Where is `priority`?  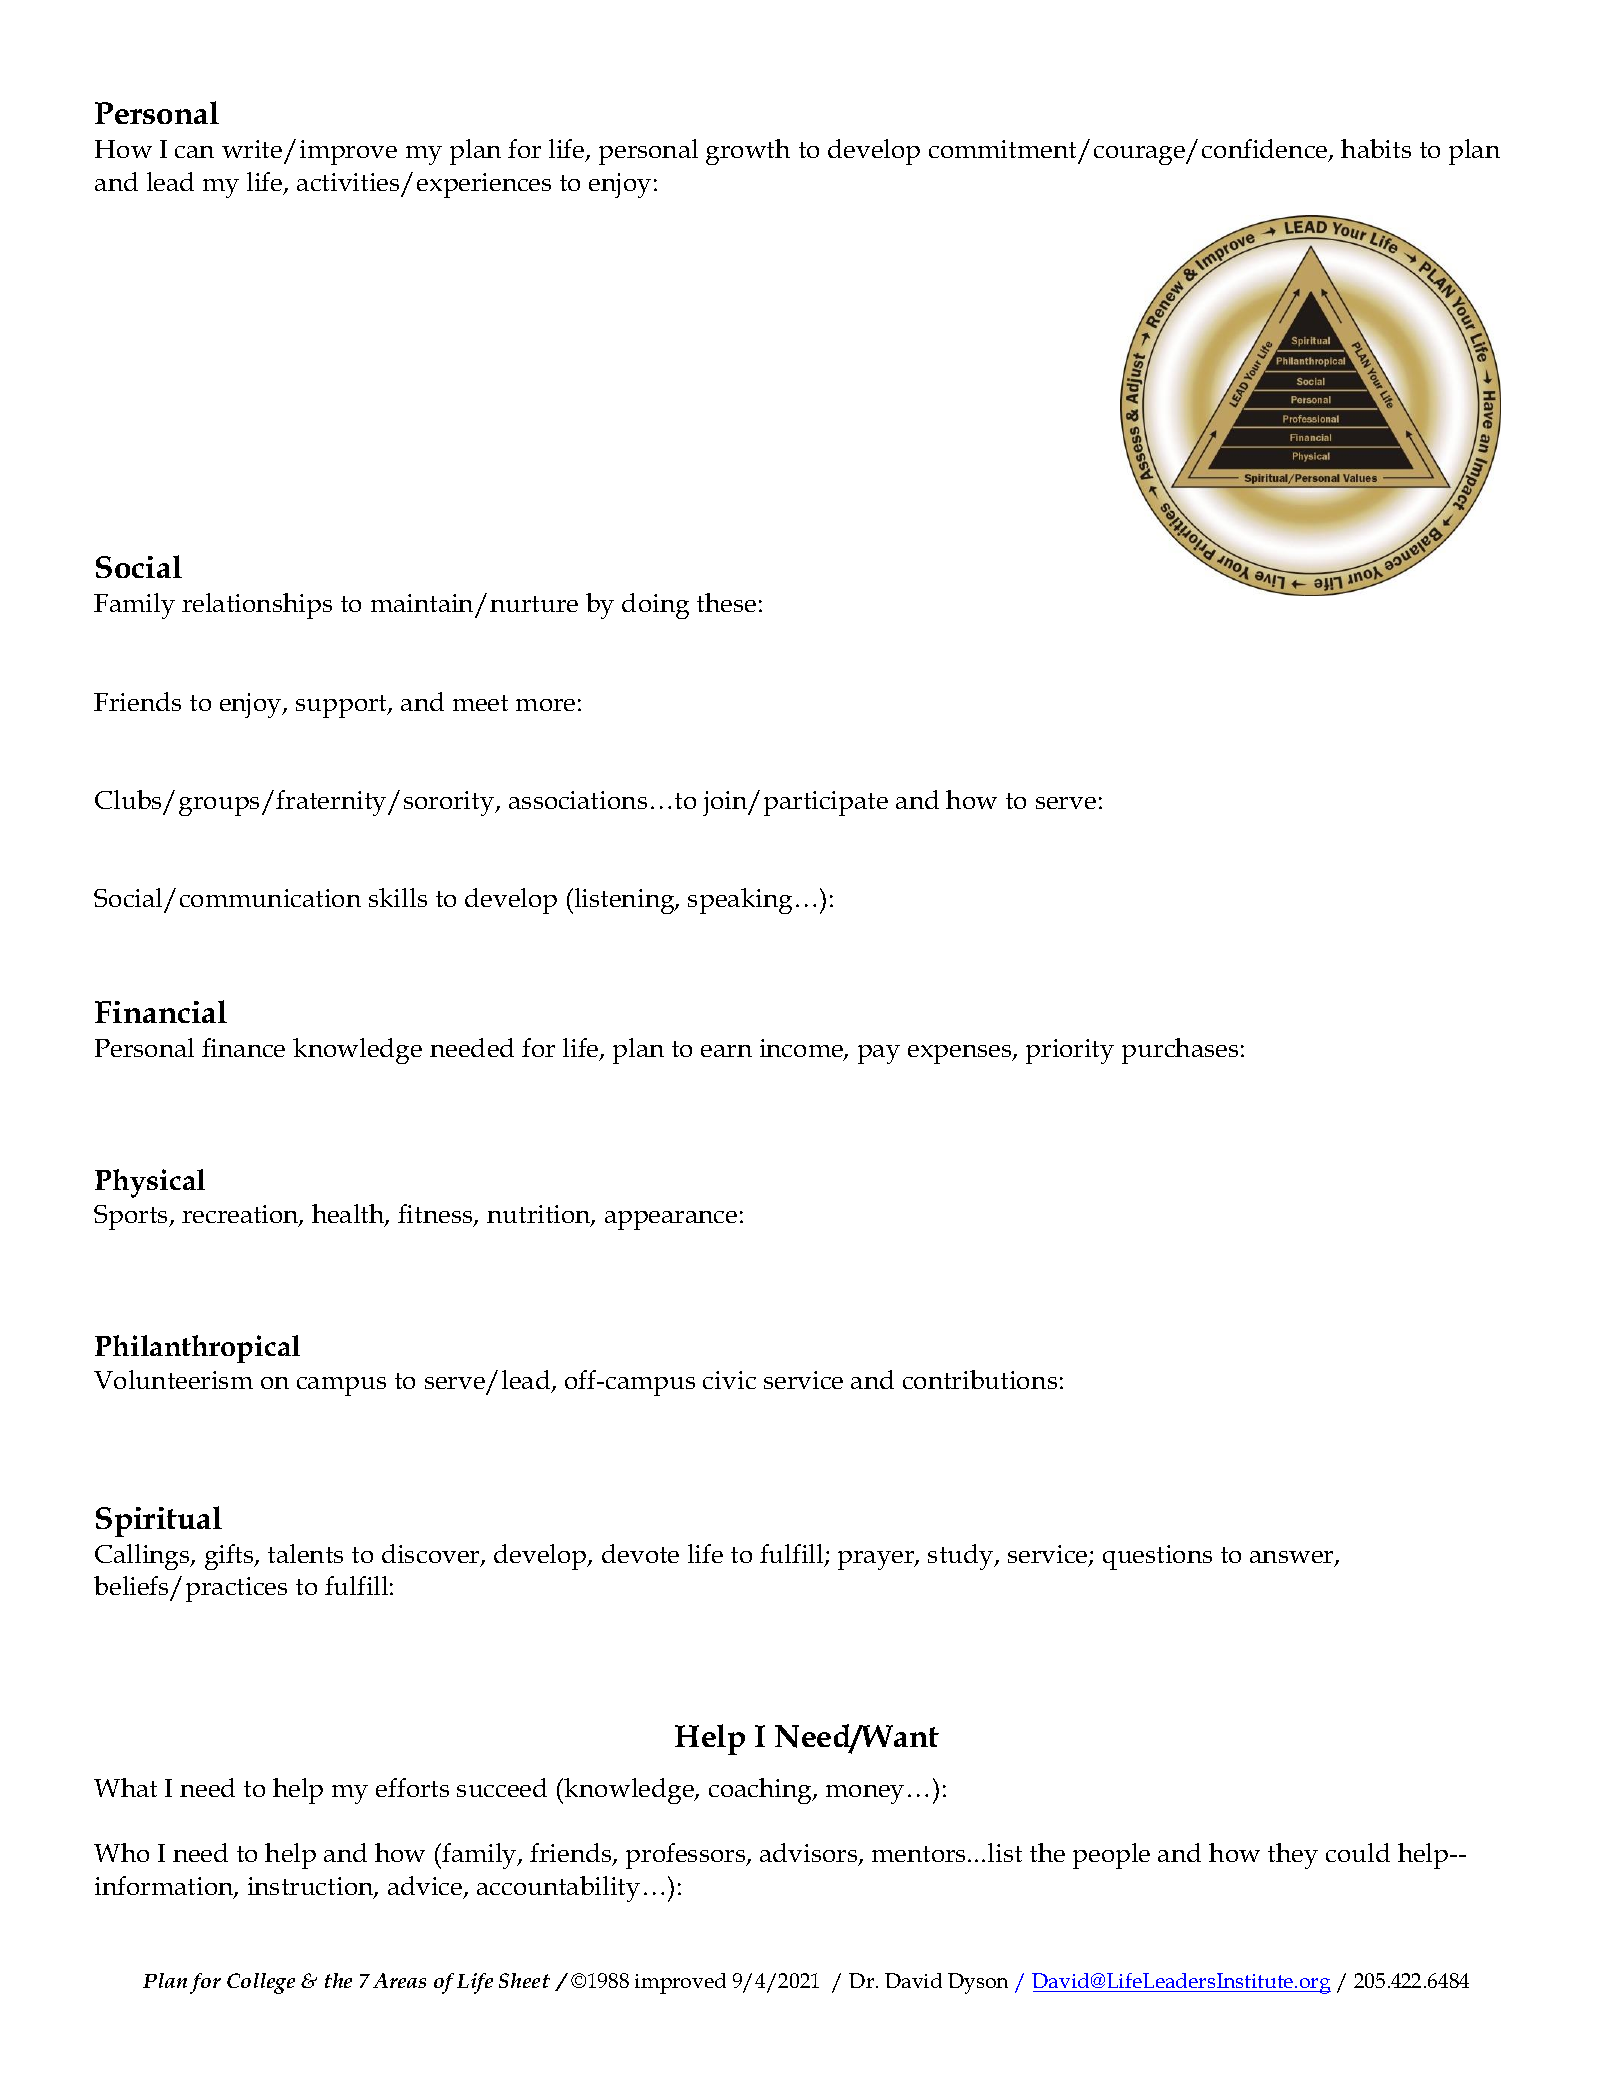
priority is located at coordinates (1070, 1051).
